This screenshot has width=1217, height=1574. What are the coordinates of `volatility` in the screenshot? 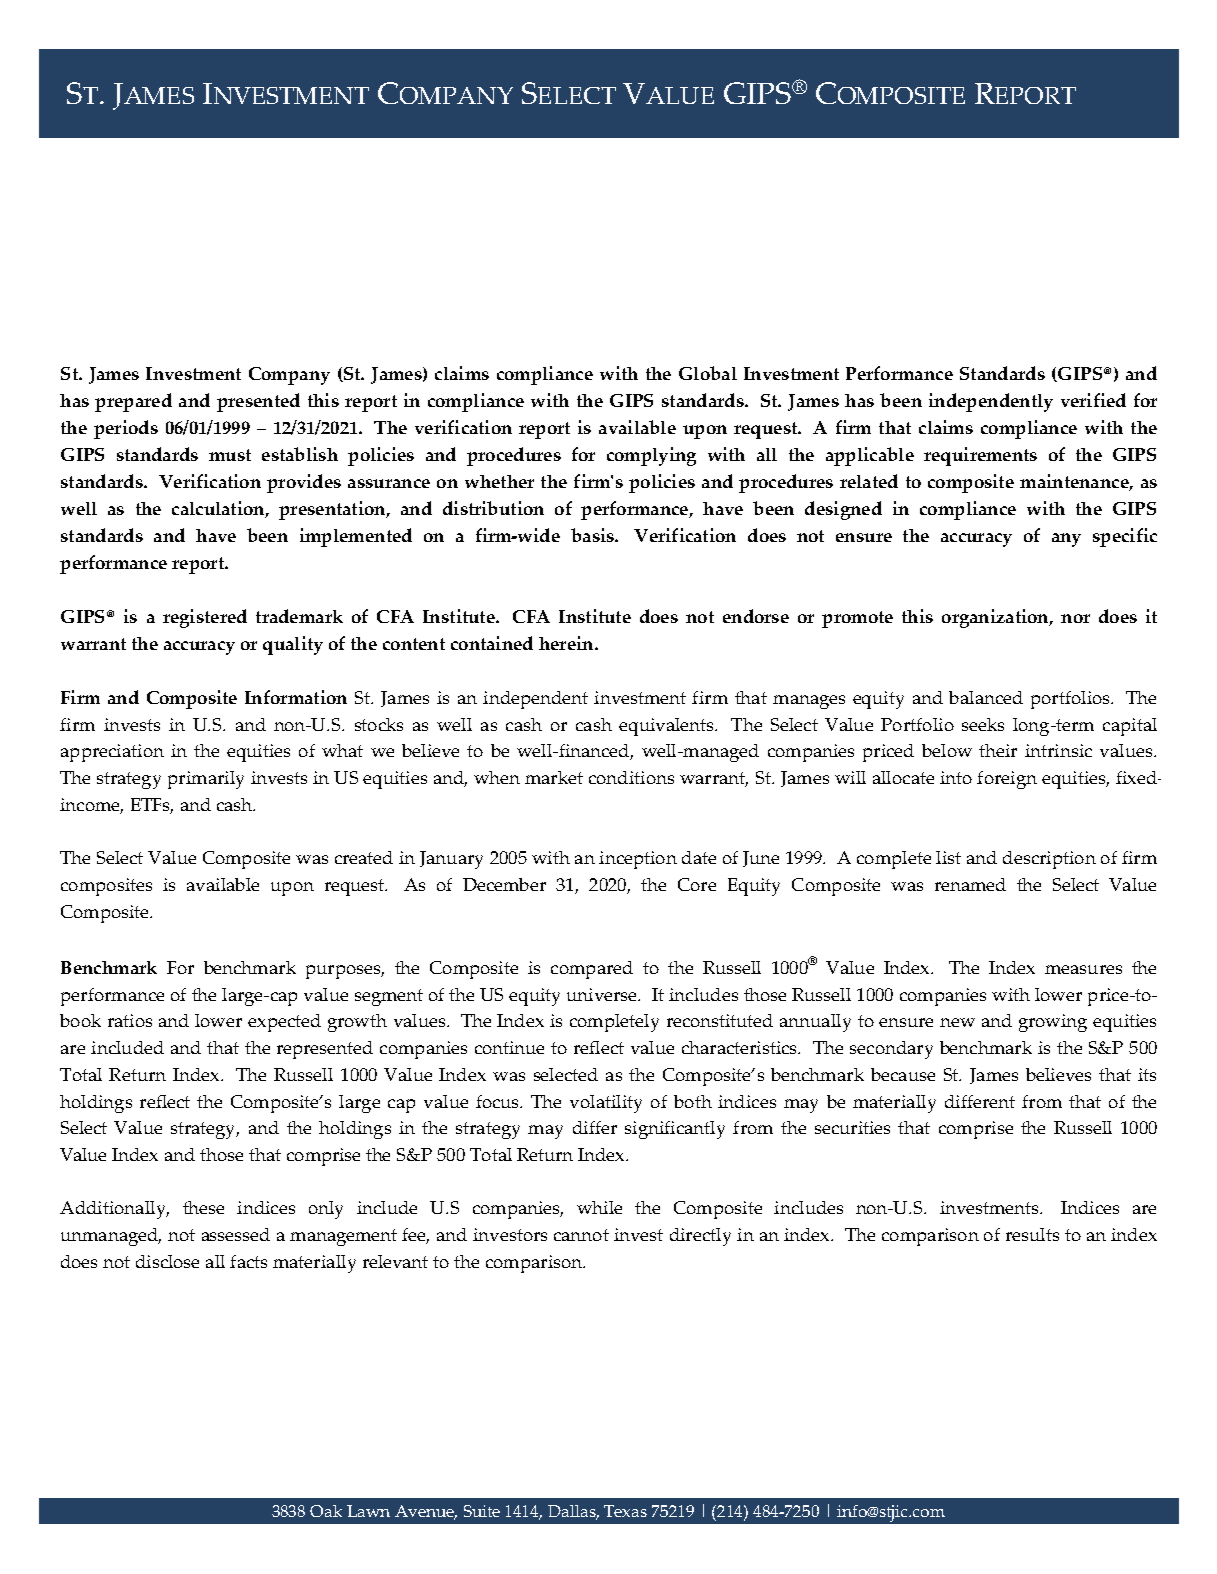 It's located at (606, 1104).
